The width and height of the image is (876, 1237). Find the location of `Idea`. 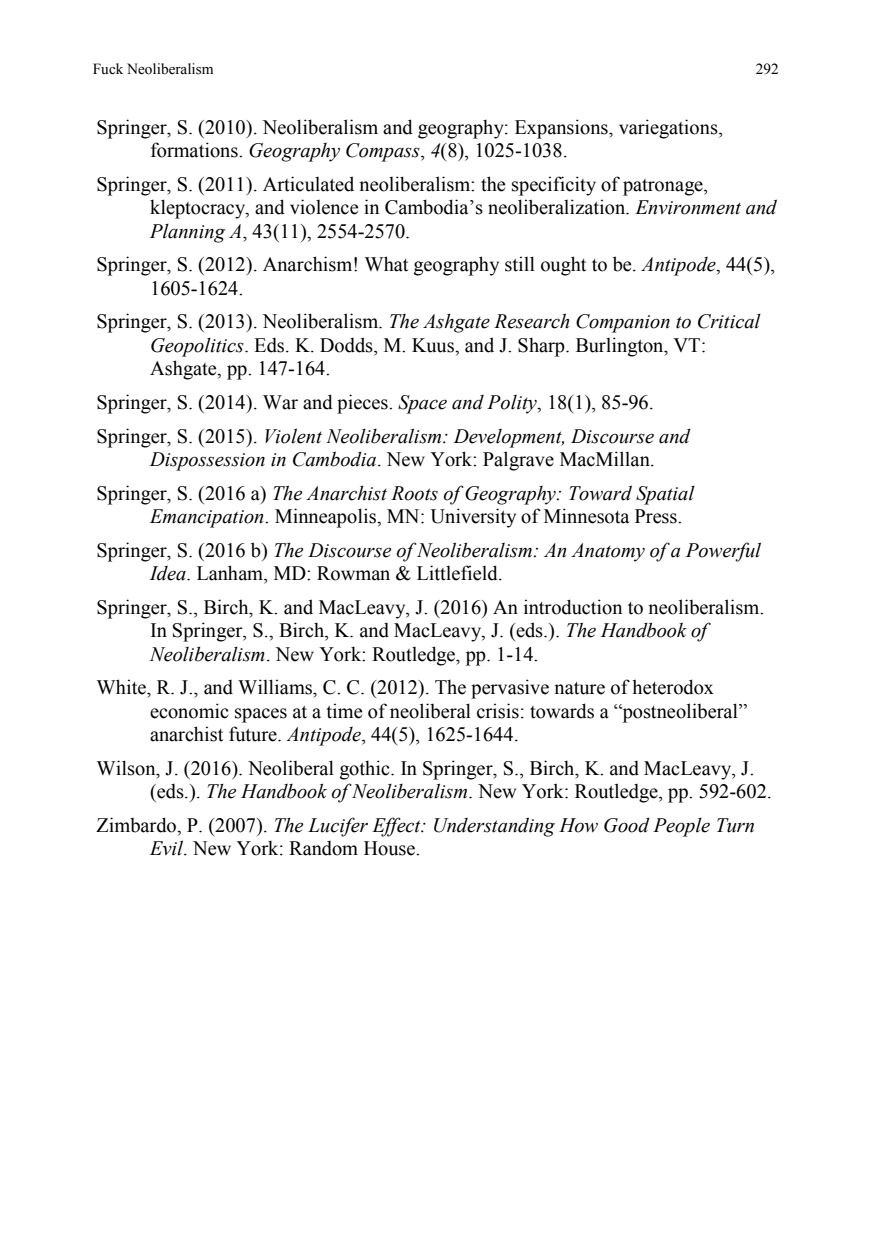

Idea is located at coordinates (168, 573).
